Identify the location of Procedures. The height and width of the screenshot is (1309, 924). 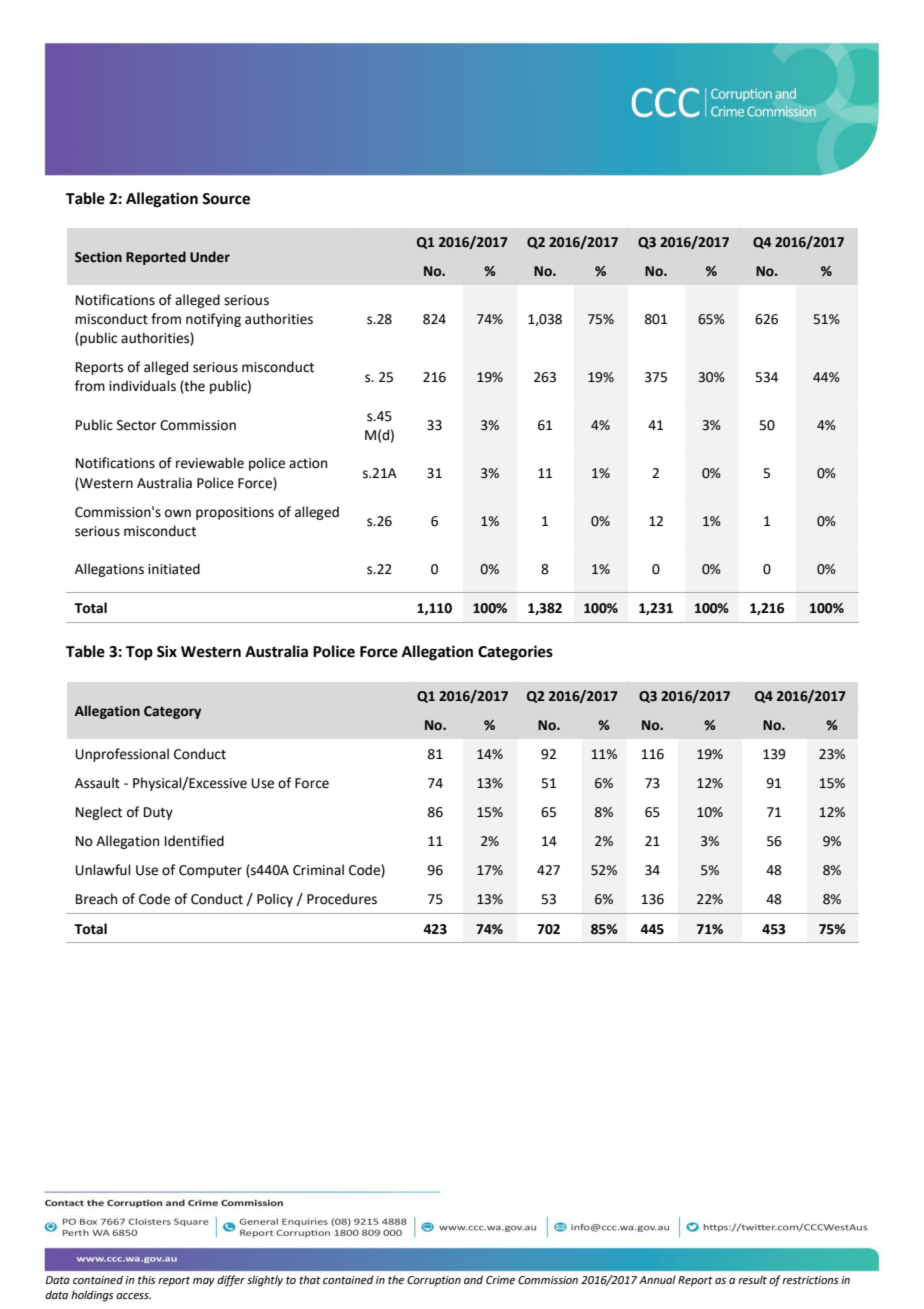
(342, 899).
